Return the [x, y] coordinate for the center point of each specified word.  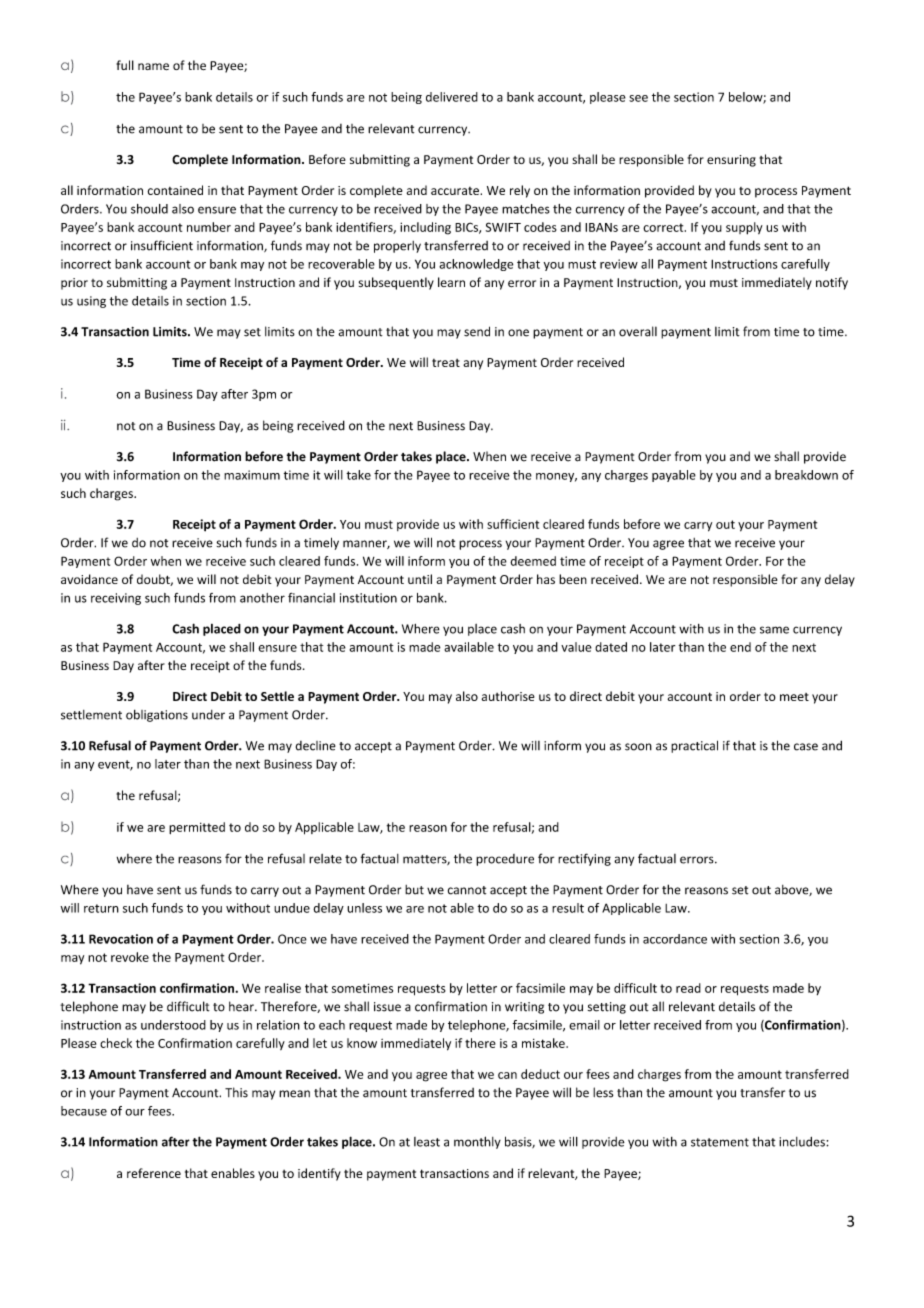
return [101, 908]
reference [154, 1173]
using [91, 302]
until [420, 579]
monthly [477, 1142]
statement [720, 1142]
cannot [467, 890]
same [774, 630]
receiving [116, 599]
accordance [675, 939]
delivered [452, 97]
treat [446, 363]
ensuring [731, 161]
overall [638, 331]
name [153, 66]
